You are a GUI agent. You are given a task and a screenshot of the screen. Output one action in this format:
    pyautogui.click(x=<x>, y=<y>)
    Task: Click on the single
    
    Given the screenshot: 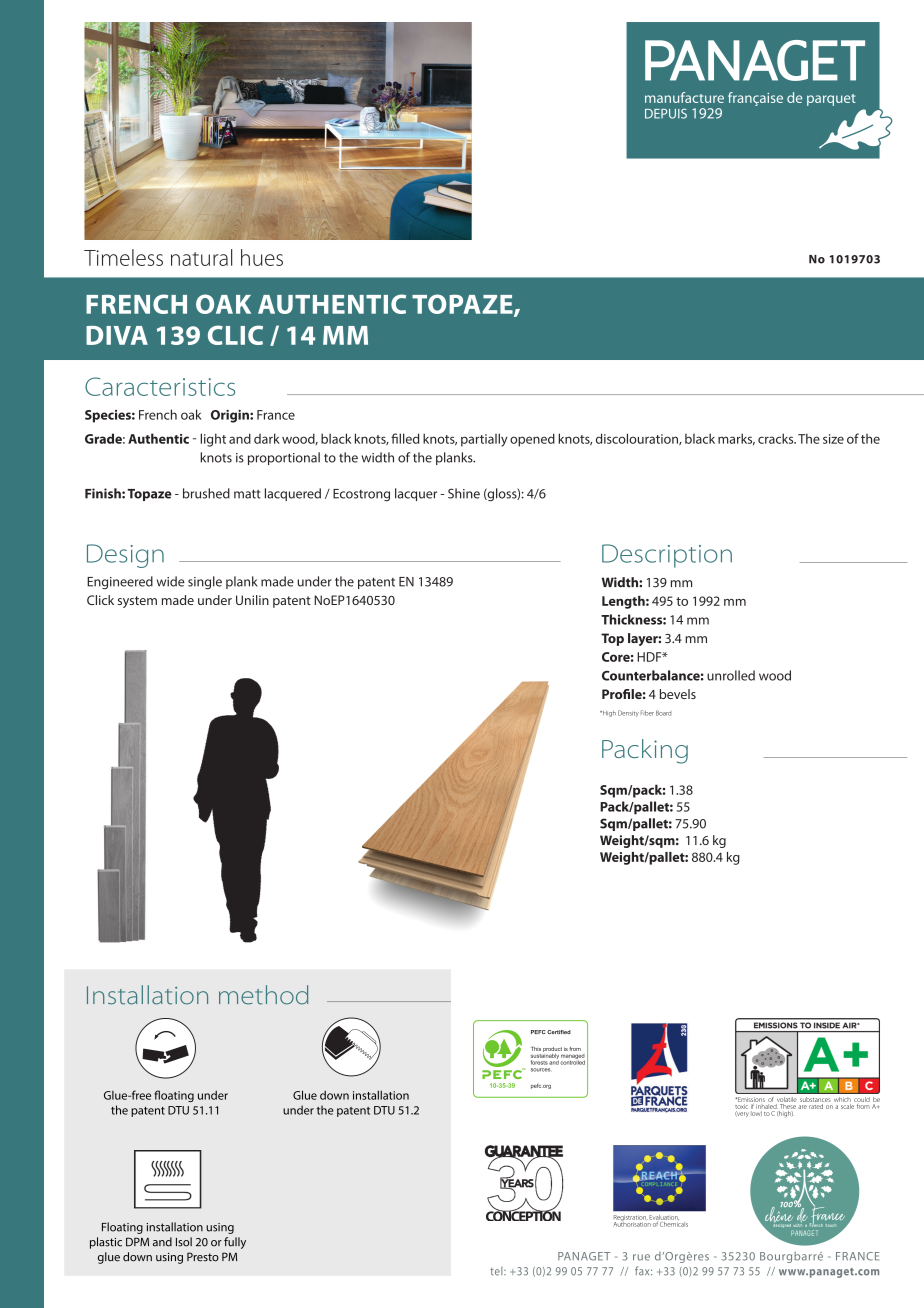 What is the action you would take?
    pyautogui.click(x=205, y=583)
